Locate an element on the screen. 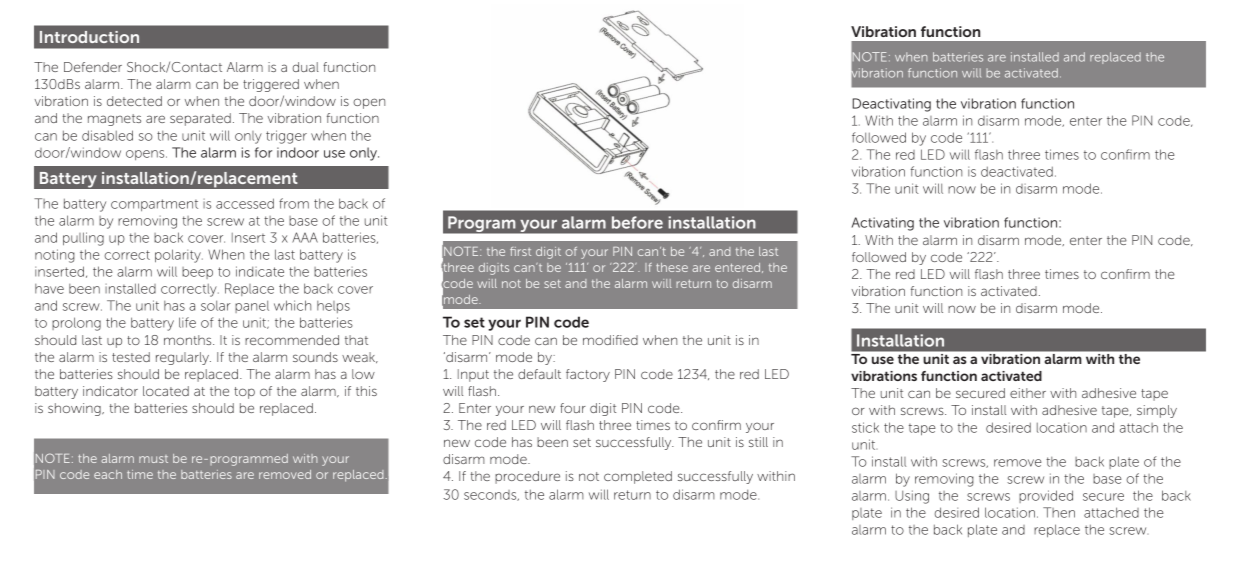 The width and height of the screenshot is (1240, 569). before is located at coordinates (637, 222).
